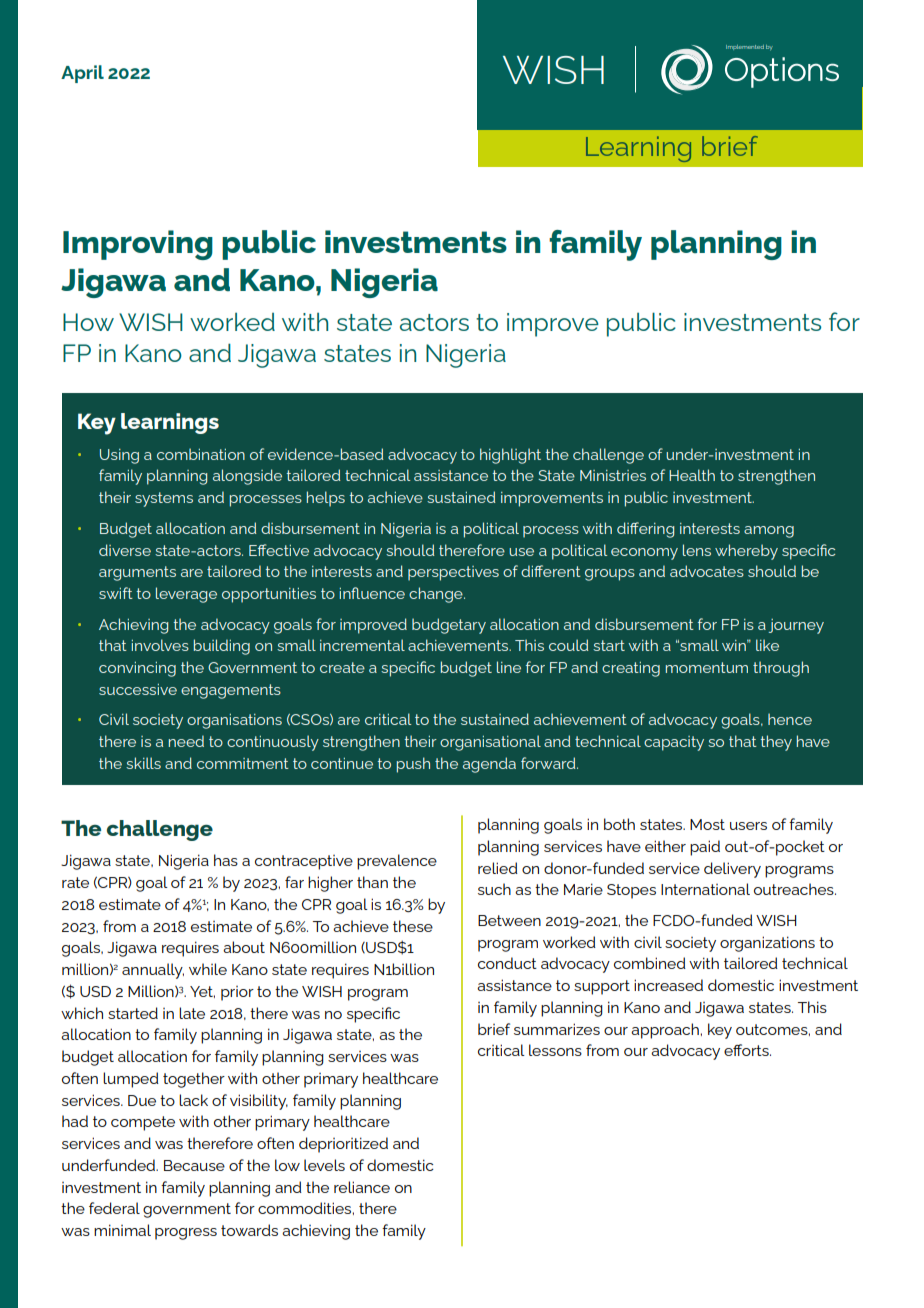 The image size is (924, 1308). What do you see at coordinates (194, 1165) in the document?
I see `Because` at bounding box center [194, 1165].
